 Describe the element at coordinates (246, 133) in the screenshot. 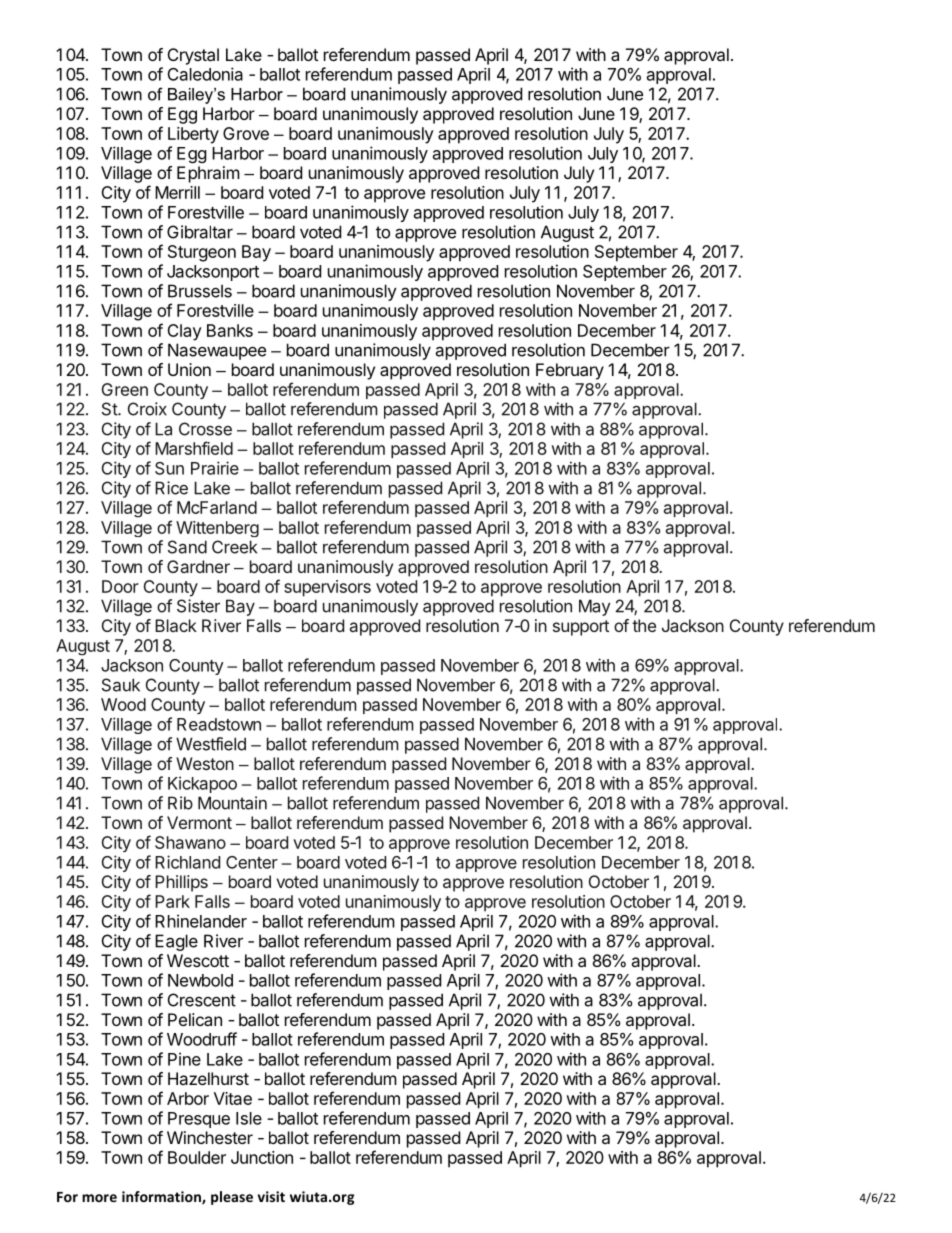

I see `Grove` at that location.
